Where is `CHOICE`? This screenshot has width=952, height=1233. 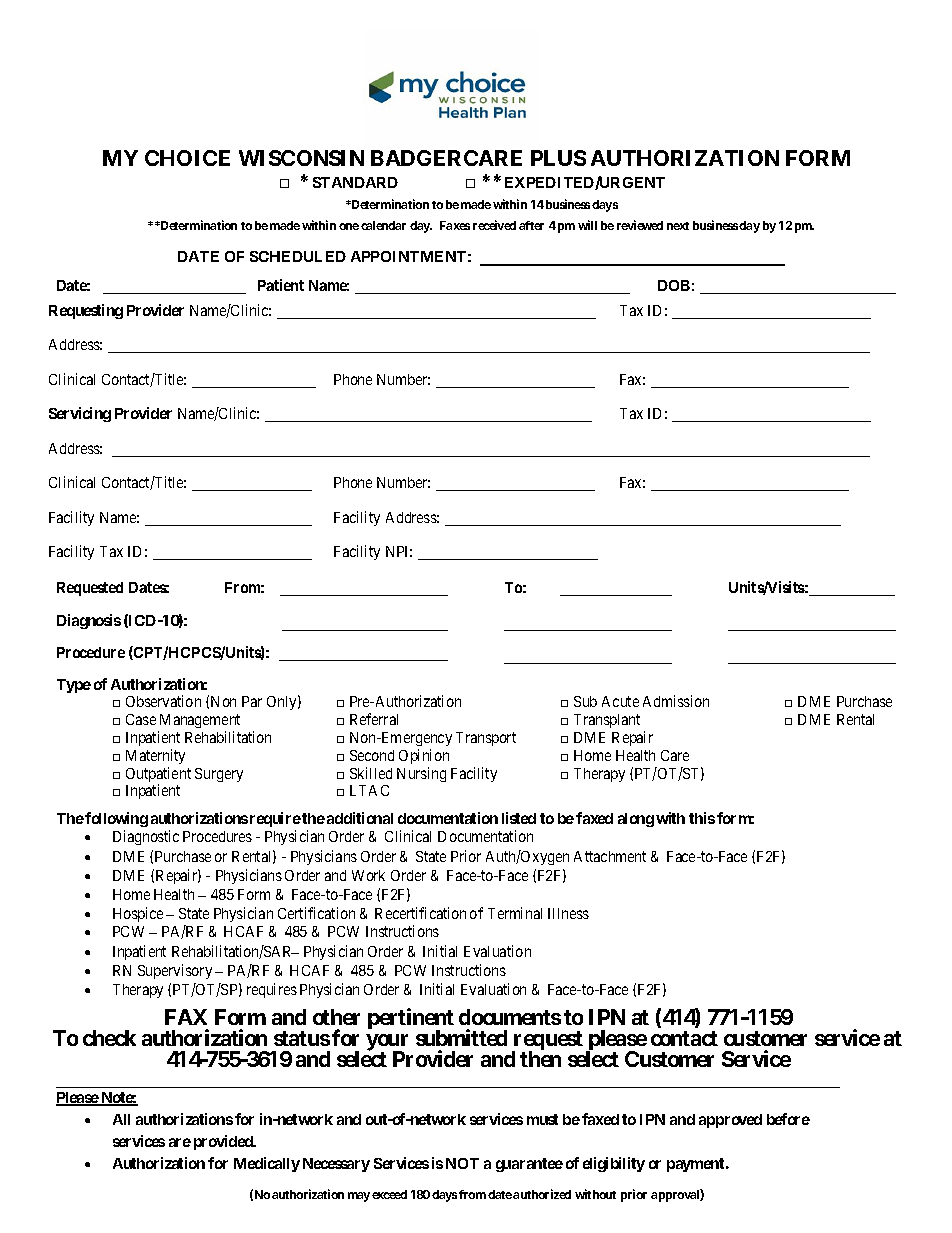
CHOICE is located at coordinates (187, 158).
